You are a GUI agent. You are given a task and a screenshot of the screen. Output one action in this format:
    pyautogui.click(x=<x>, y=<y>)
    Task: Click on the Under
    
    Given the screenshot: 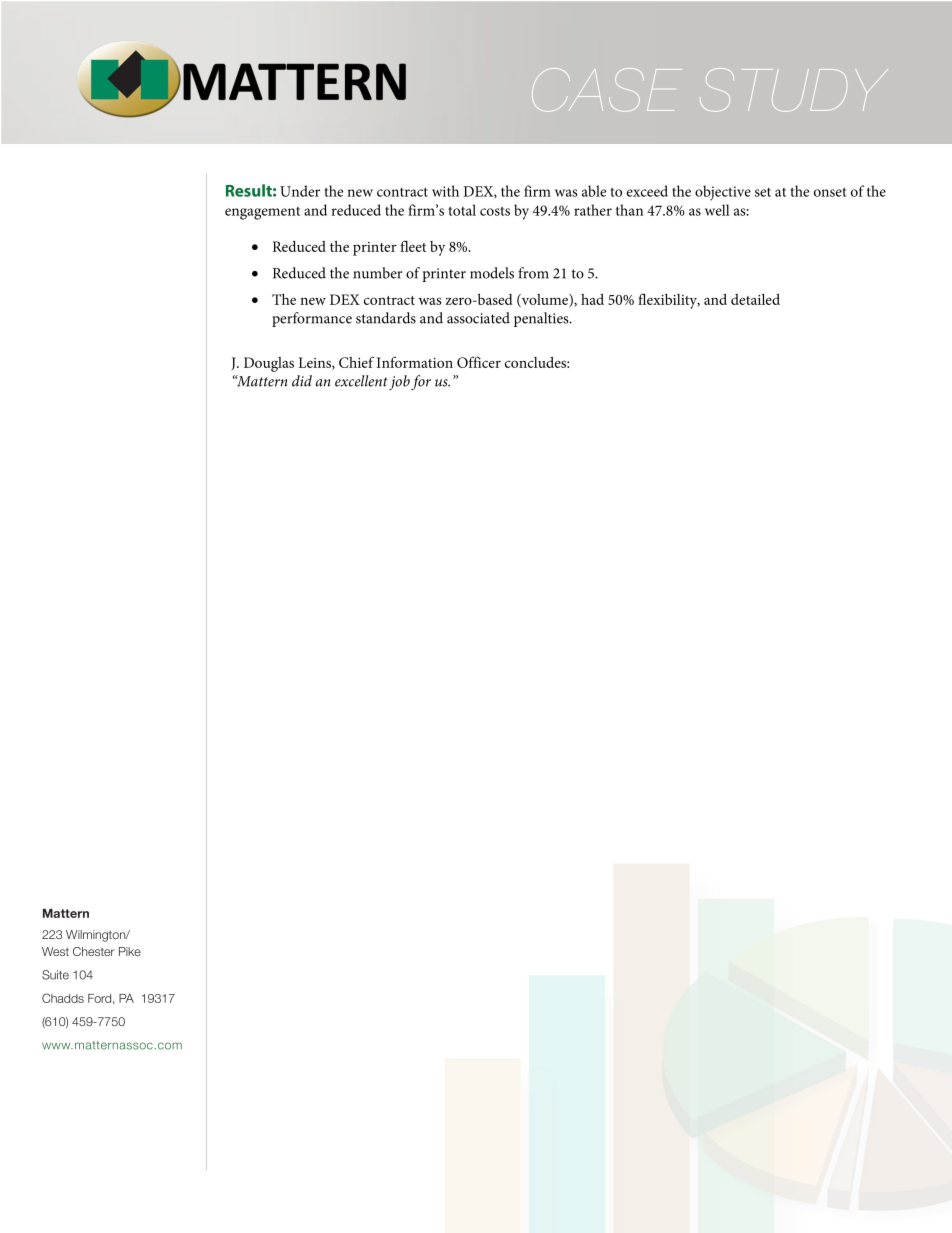 What is the action you would take?
    pyautogui.click(x=300, y=191)
